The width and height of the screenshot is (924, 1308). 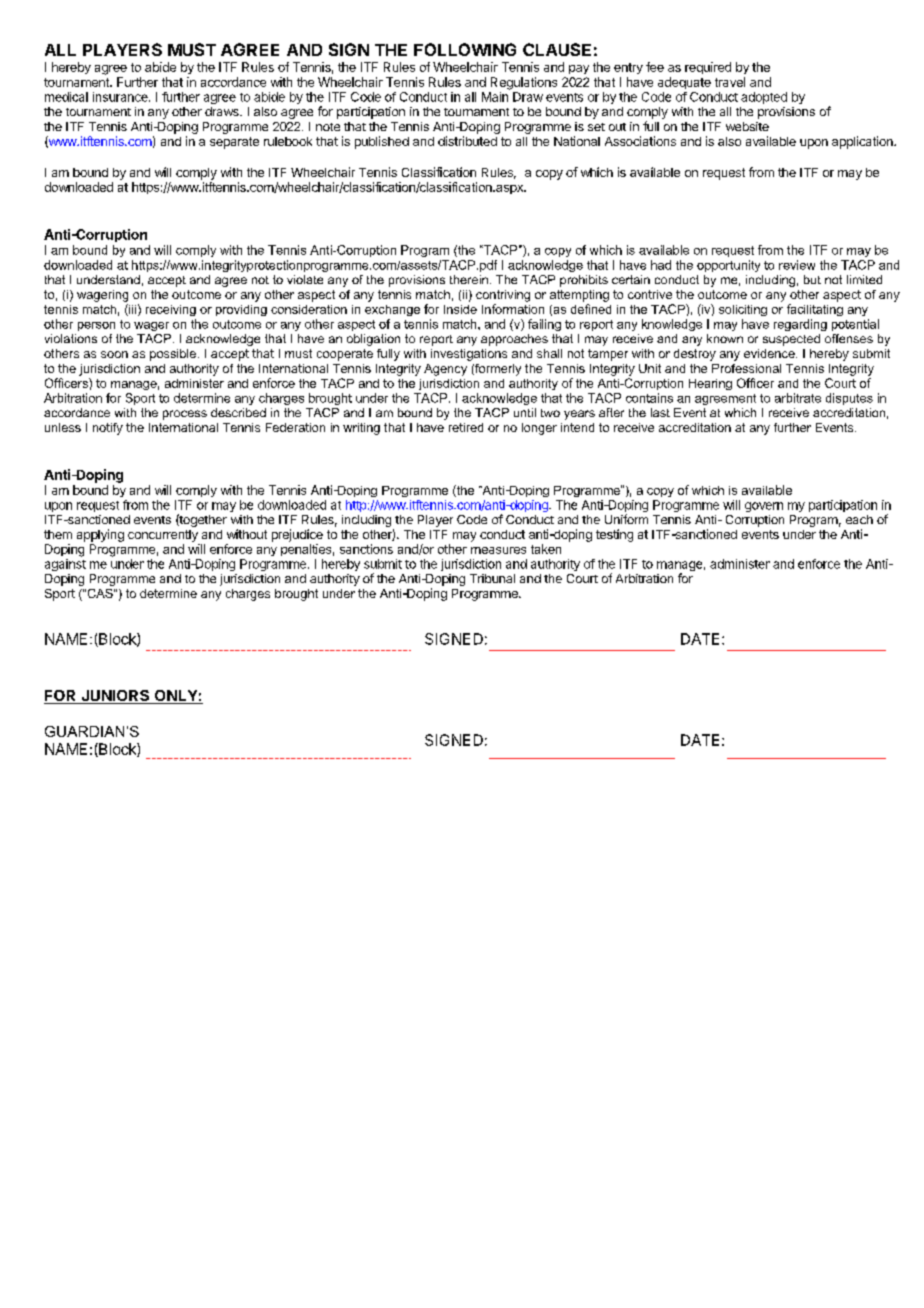 I want to click on possible, so click(x=173, y=355).
